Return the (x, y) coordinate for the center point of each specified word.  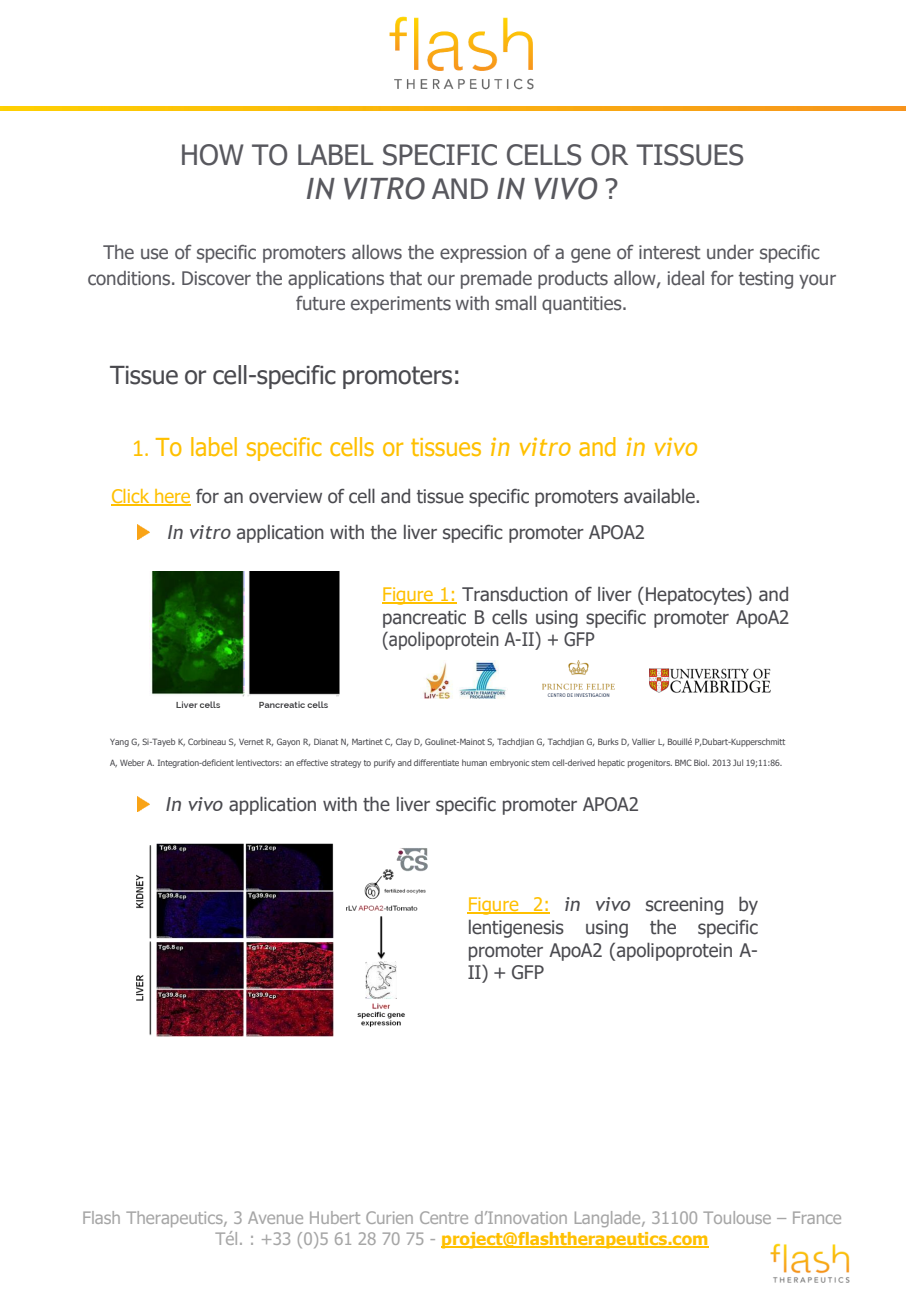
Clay (404, 742)
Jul (738, 762)
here (172, 497)
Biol (701, 762)
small (515, 303)
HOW (213, 155)
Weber (132, 762)
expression (483, 254)
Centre (444, 1217)
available (660, 496)
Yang (119, 743)
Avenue (275, 1217)
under (730, 252)
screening (684, 906)
